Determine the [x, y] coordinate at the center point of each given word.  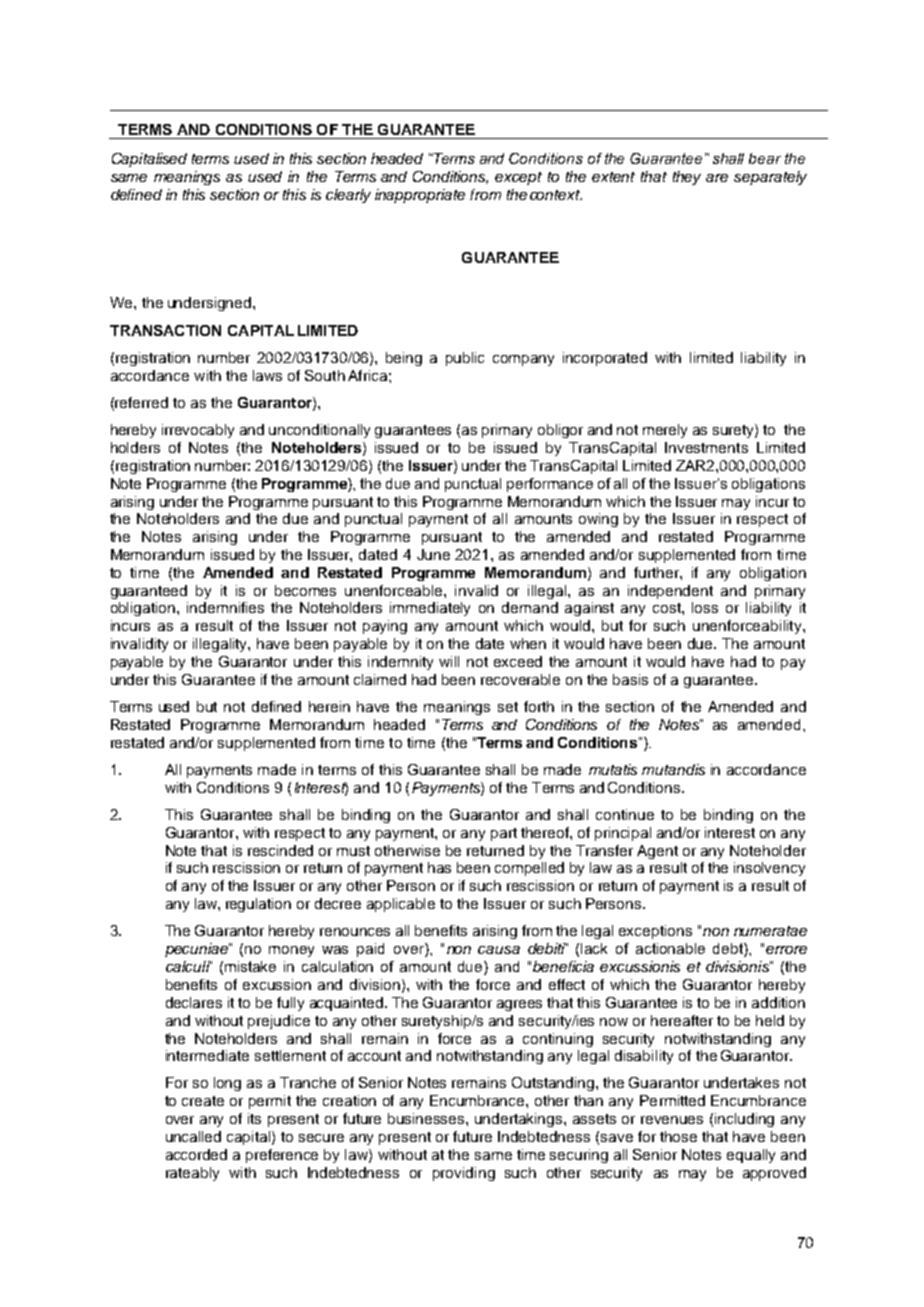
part [504, 834]
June [433, 554]
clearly [348, 196]
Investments [706, 447]
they [687, 178]
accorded [196, 1154]
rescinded [280, 850]
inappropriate [420, 196]
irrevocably [198, 431]
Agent [657, 852]
